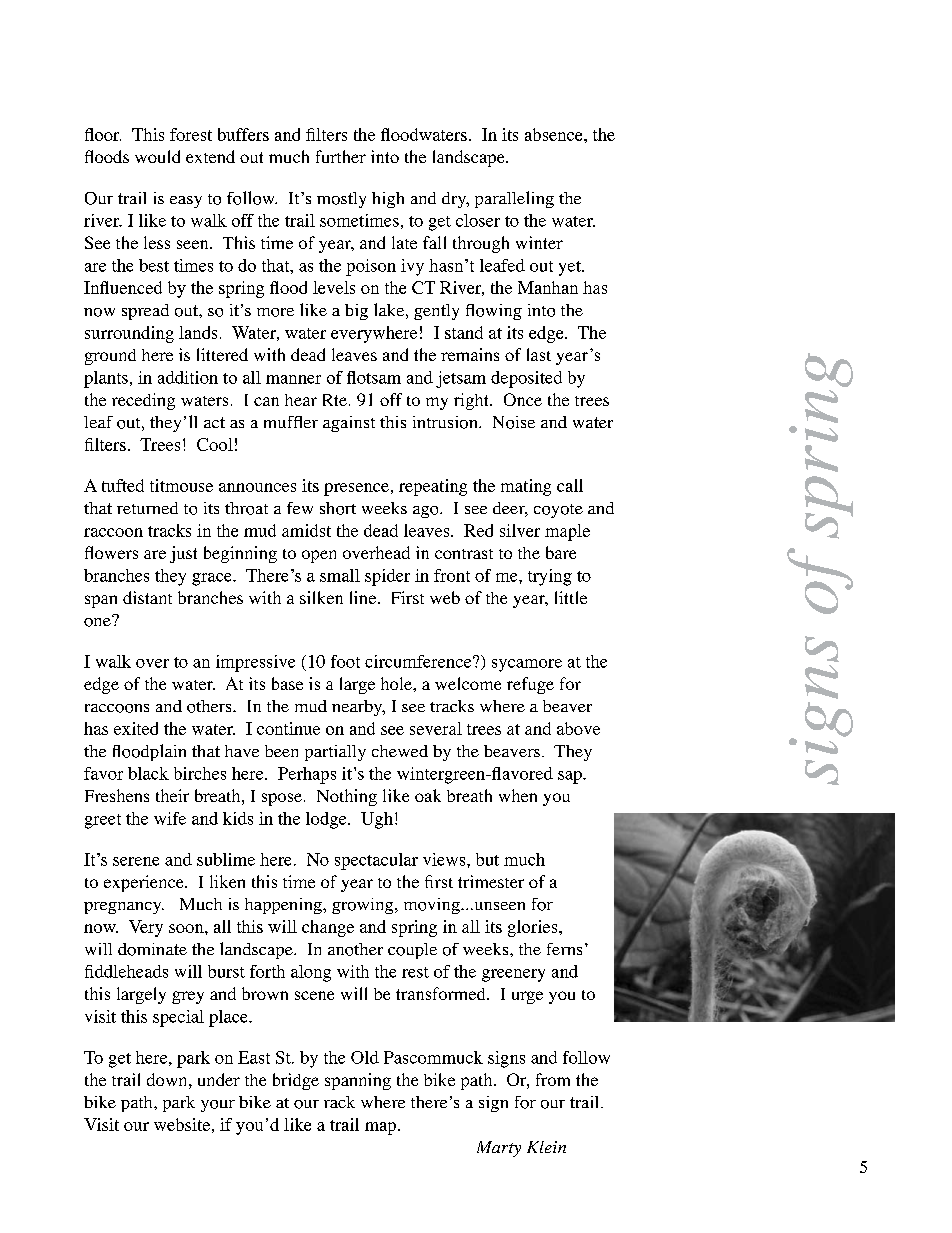  Describe the element at coordinates (530, 685) in the image. I see `refuge` at that location.
